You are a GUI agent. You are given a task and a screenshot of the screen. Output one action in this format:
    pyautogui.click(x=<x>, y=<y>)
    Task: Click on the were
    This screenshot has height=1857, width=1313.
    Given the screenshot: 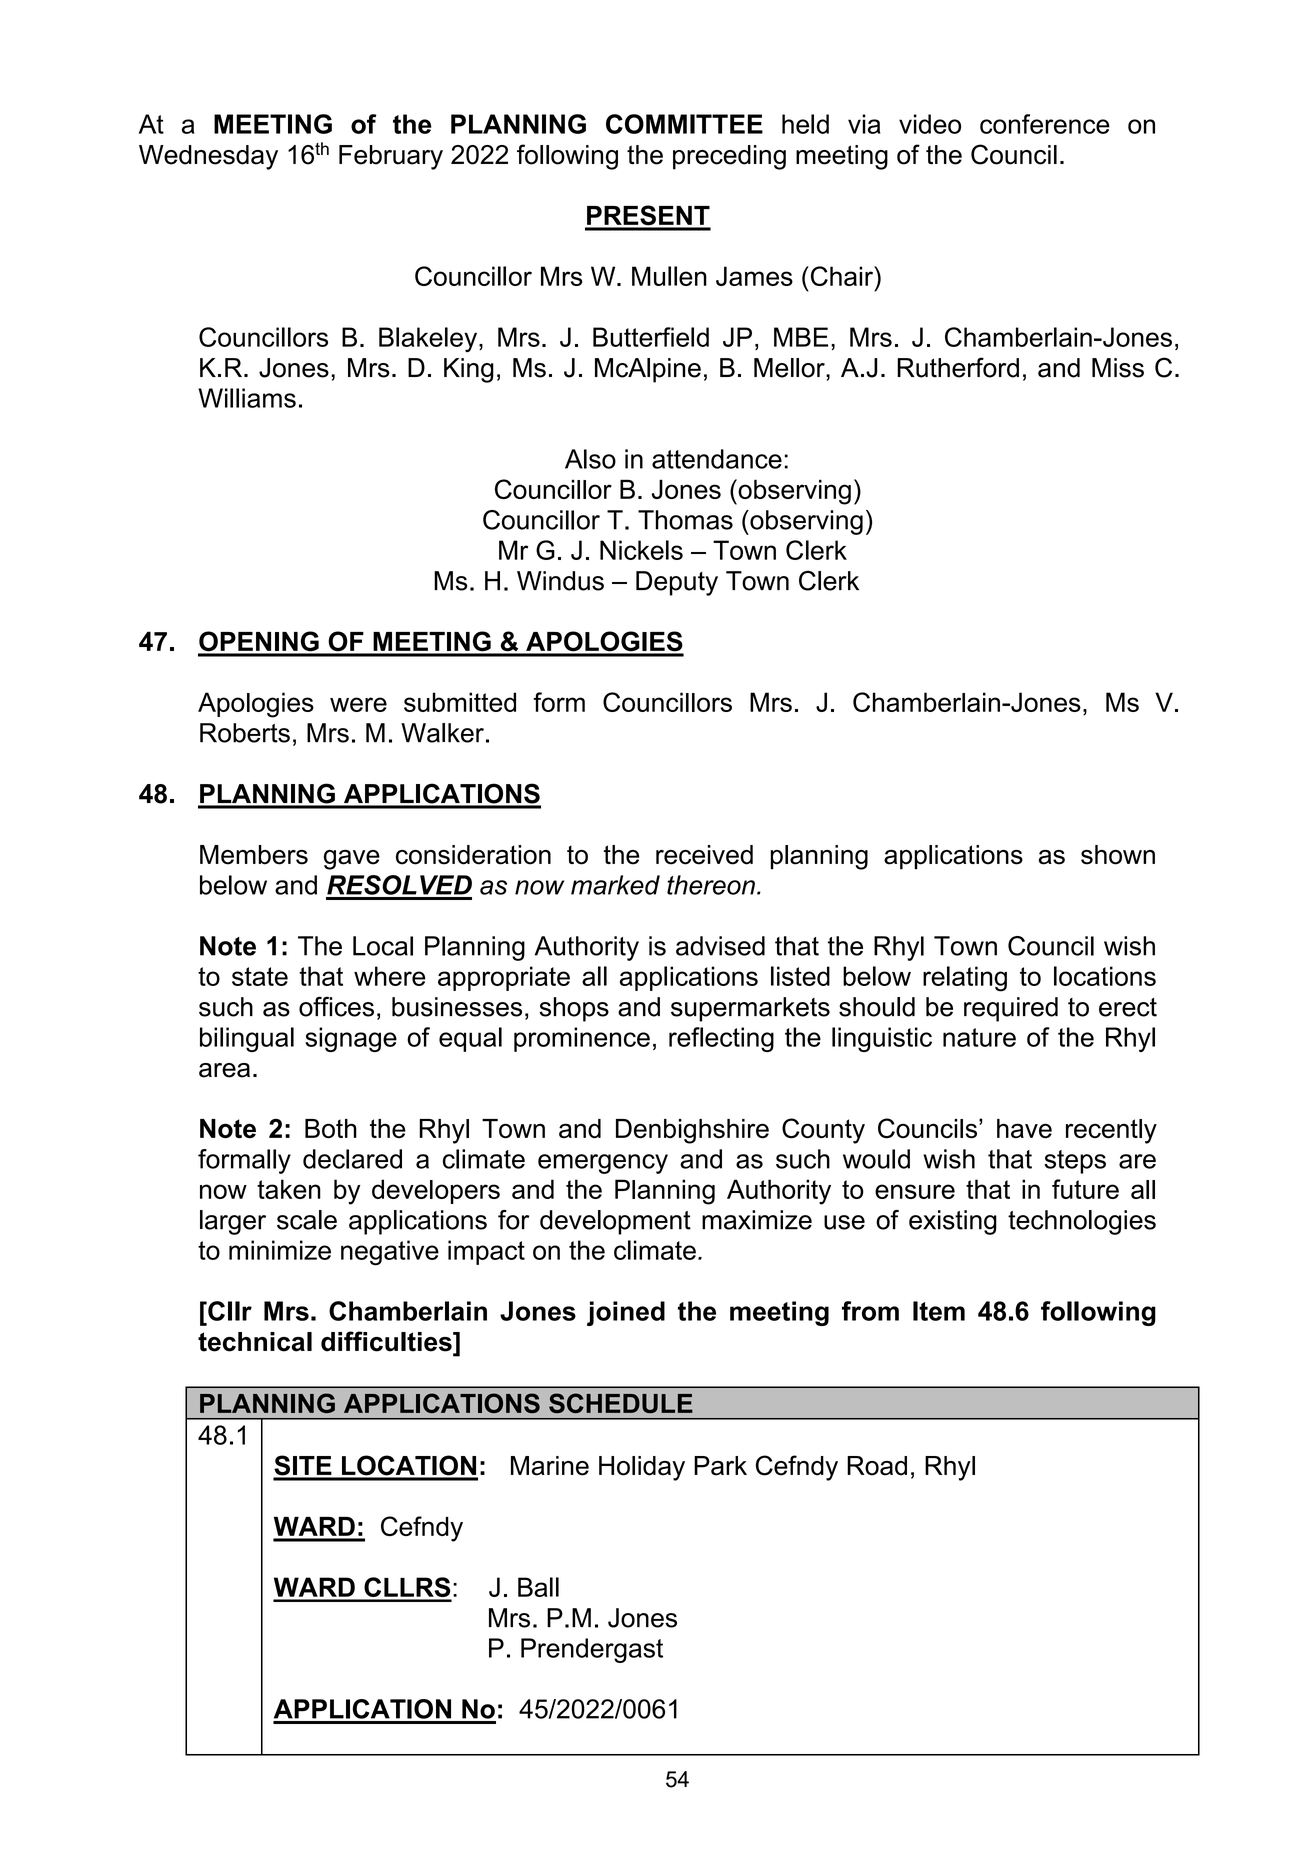 What is the action you would take?
    pyautogui.click(x=358, y=704)
